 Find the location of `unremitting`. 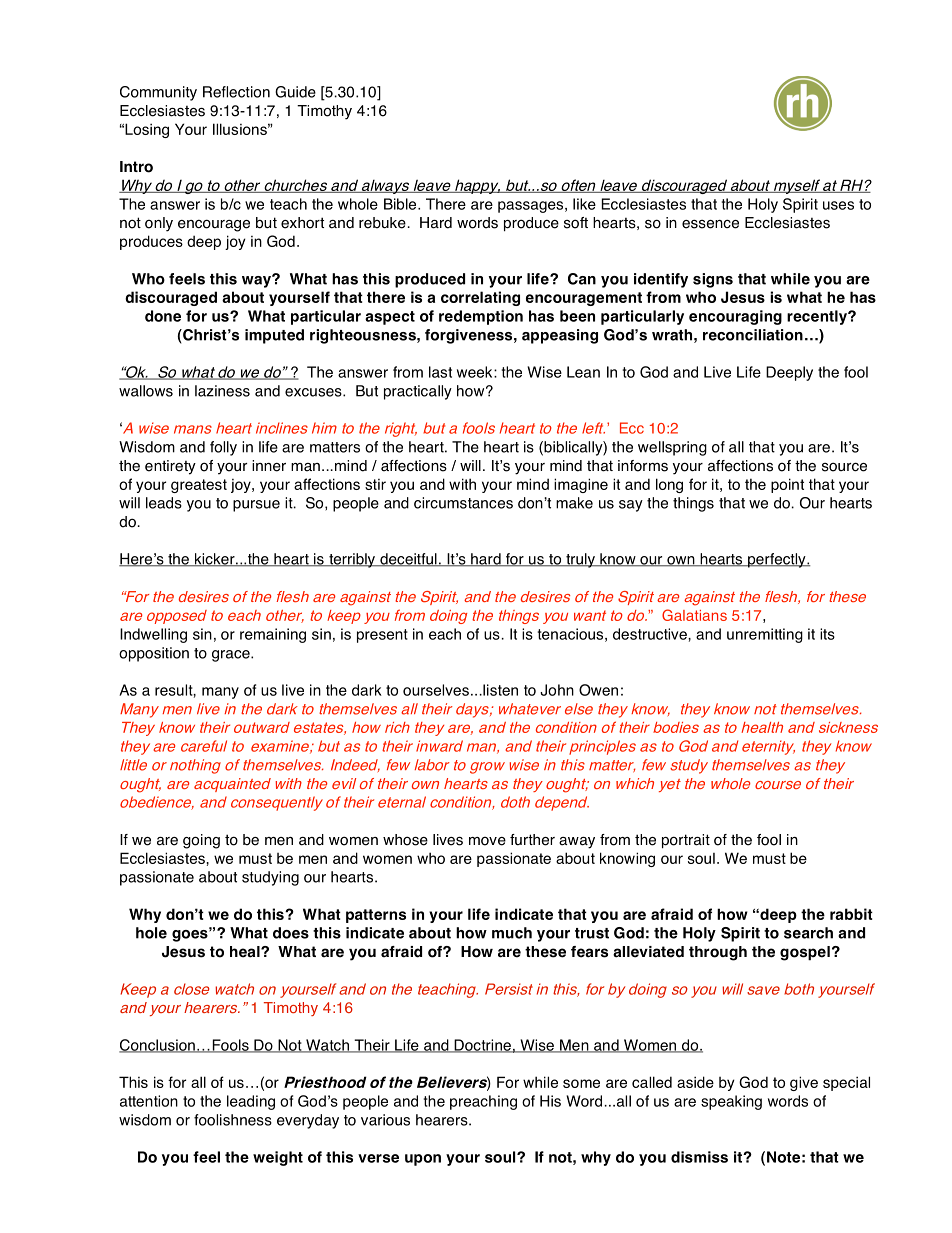

unremitting is located at coordinates (765, 635).
